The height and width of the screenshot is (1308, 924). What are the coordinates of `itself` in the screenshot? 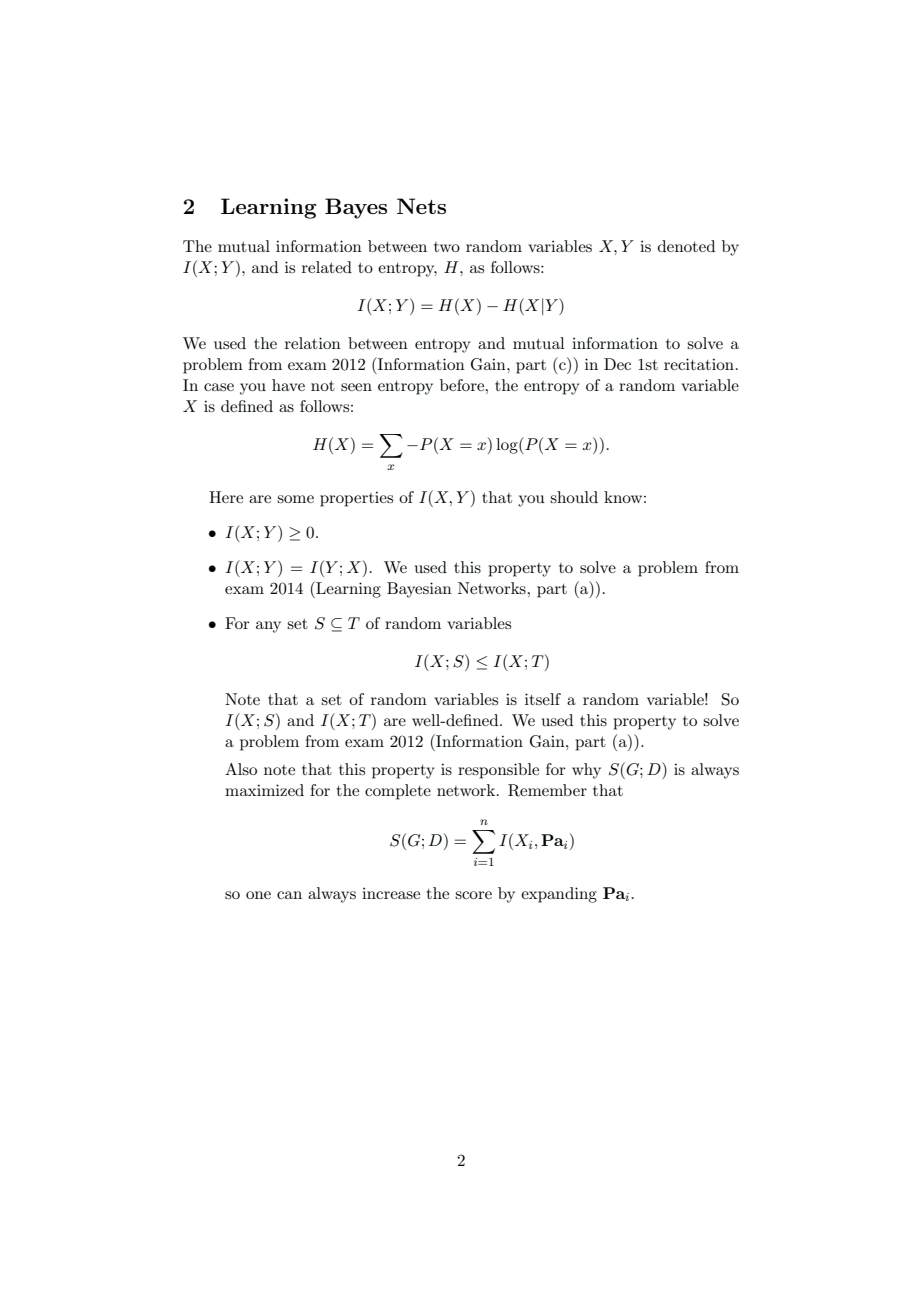 It's located at (543, 699).
